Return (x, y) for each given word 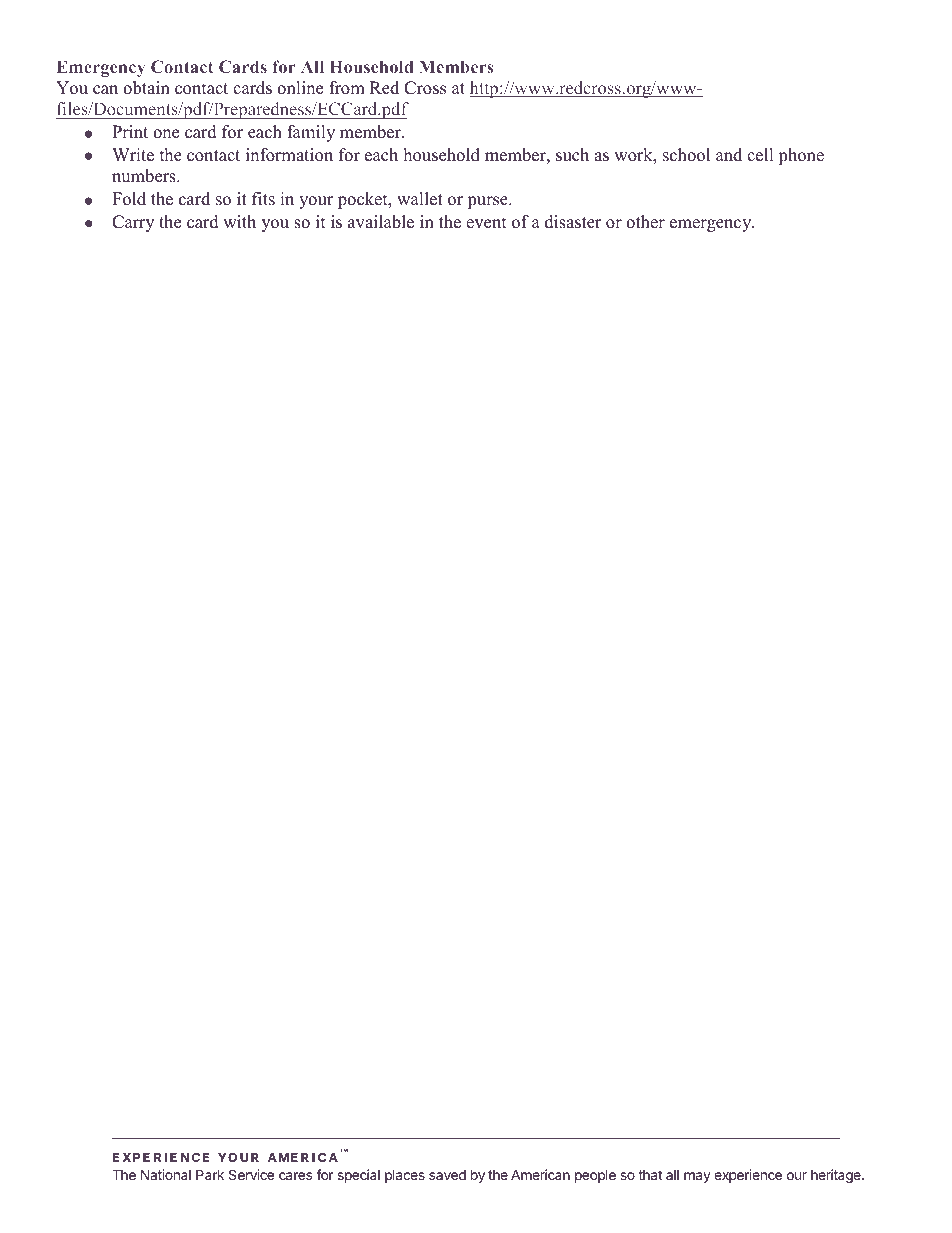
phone (801, 156)
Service (251, 1174)
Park (210, 1174)
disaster (573, 222)
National (166, 1174)
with (239, 221)
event (486, 223)
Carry (133, 223)
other (645, 222)
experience (748, 1176)
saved (447, 1175)
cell (760, 155)
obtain (146, 88)
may (697, 1177)
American (540, 1174)
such (572, 155)
